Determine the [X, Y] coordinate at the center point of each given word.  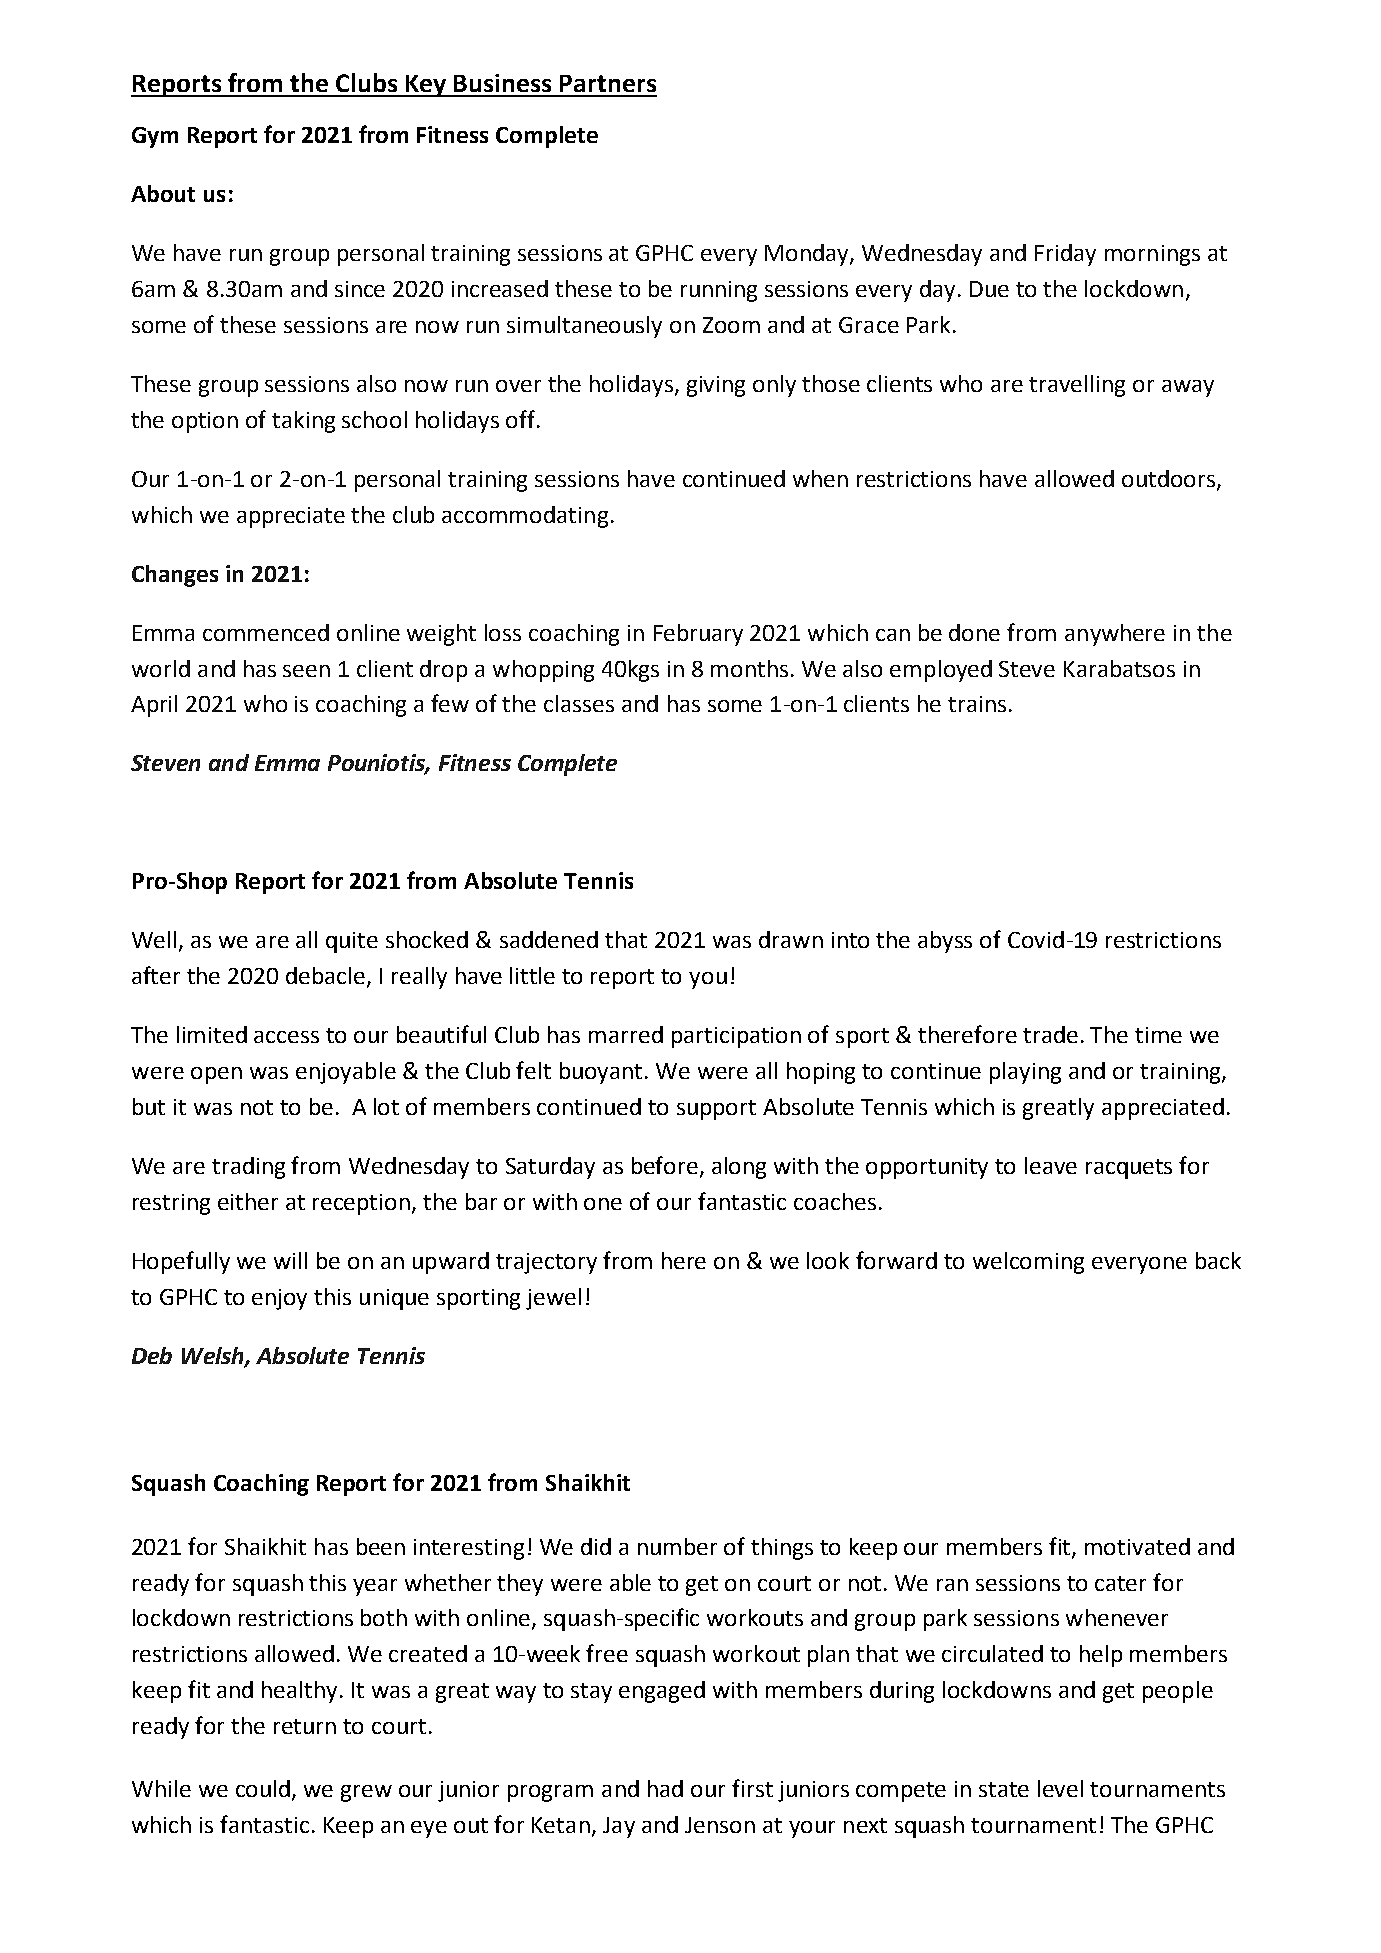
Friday [1065, 255]
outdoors [1170, 479]
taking [303, 422]
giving [716, 386]
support [716, 1110]
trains [977, 704]
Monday [808, 255]
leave [1051, 1165]
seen [306, 671]
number [677, 1546]
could [263, 1788]
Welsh [214, 1356]
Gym [155, 137]
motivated [1137, 1546]
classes [579, 703]
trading [248, 1168]
